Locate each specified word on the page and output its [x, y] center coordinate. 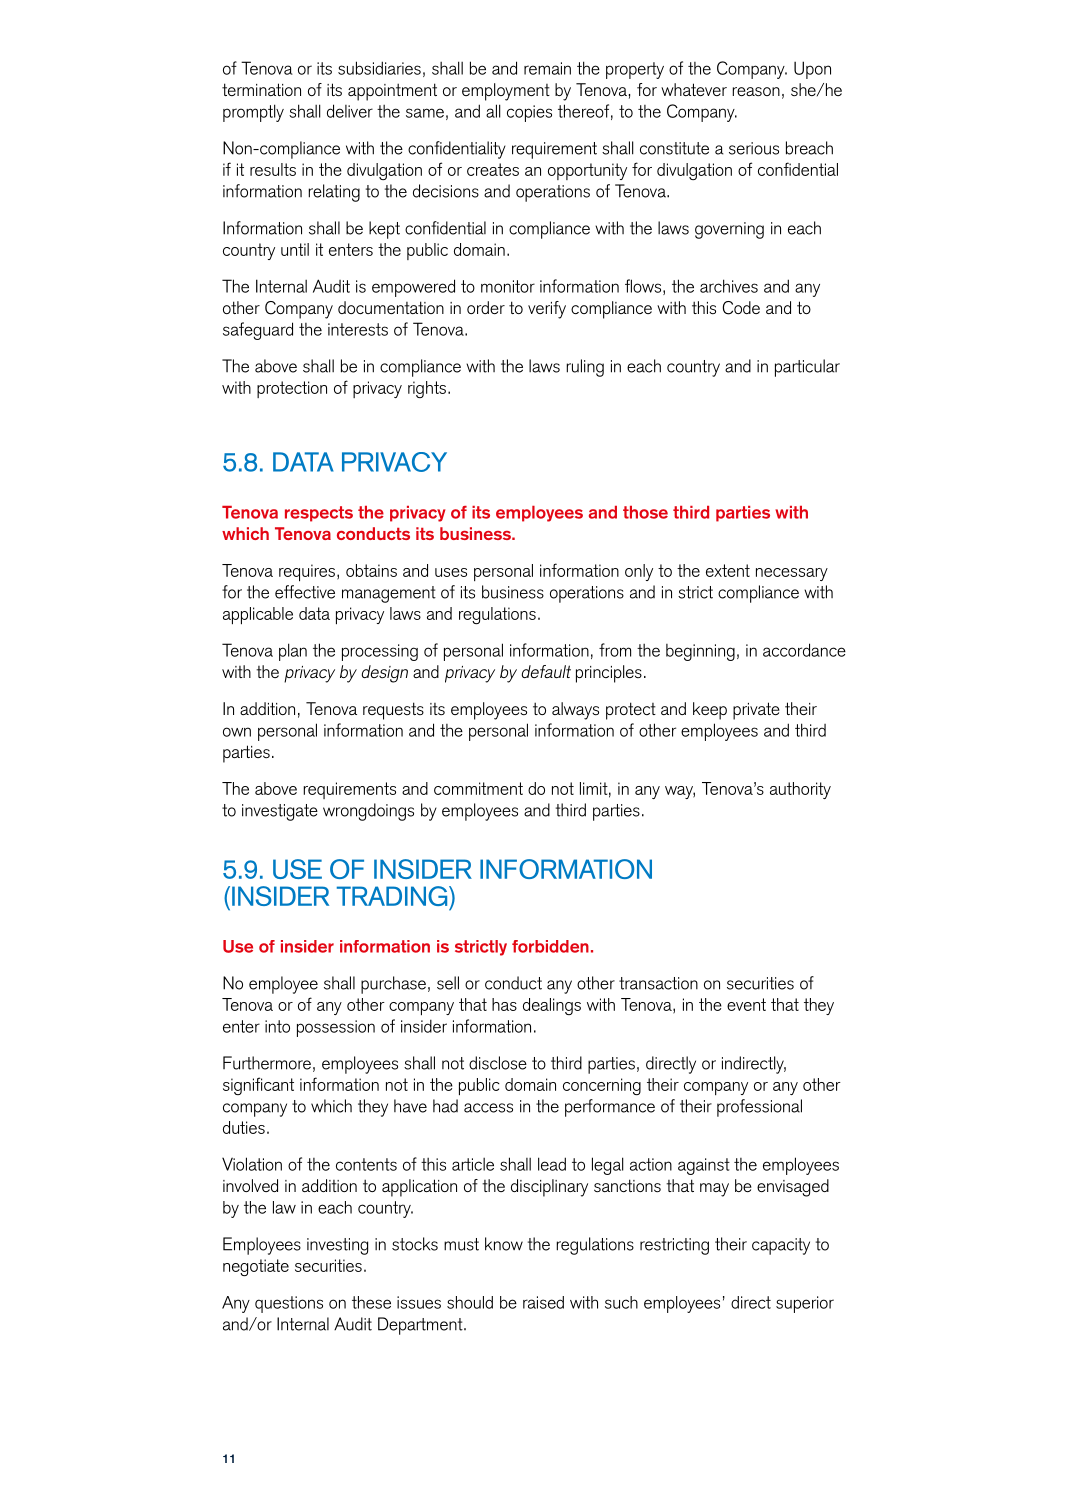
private [756, 711]
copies [529, 113]
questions [289, 1304]
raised [543, 1302]
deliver [350, 111]
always [575, 711]
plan [293, 652]
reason [756, 91]
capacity [781, 1246]
